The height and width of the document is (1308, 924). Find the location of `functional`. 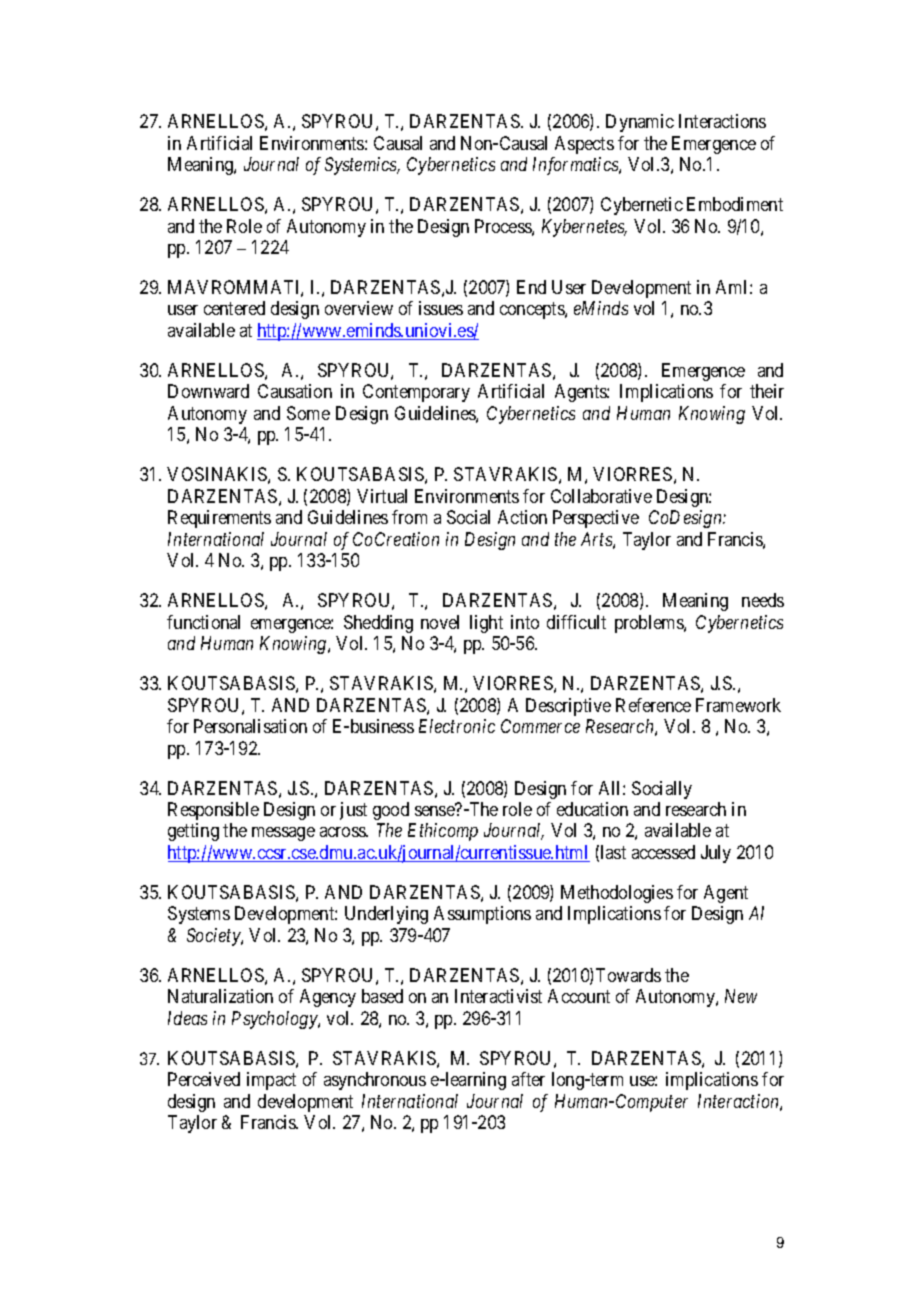

functional is located at coordinates (203, 622).
